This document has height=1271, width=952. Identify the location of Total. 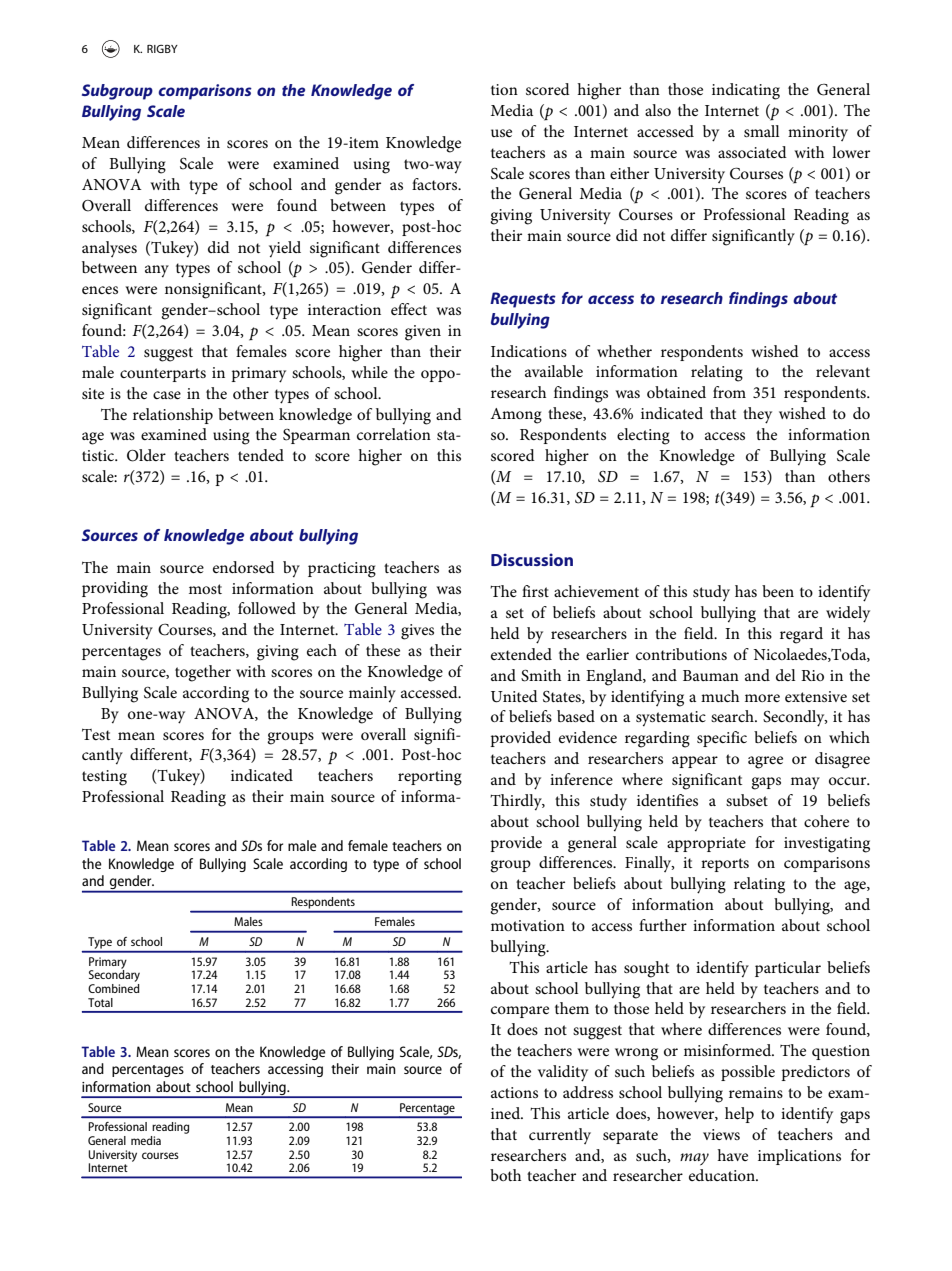
(100, 1002).
